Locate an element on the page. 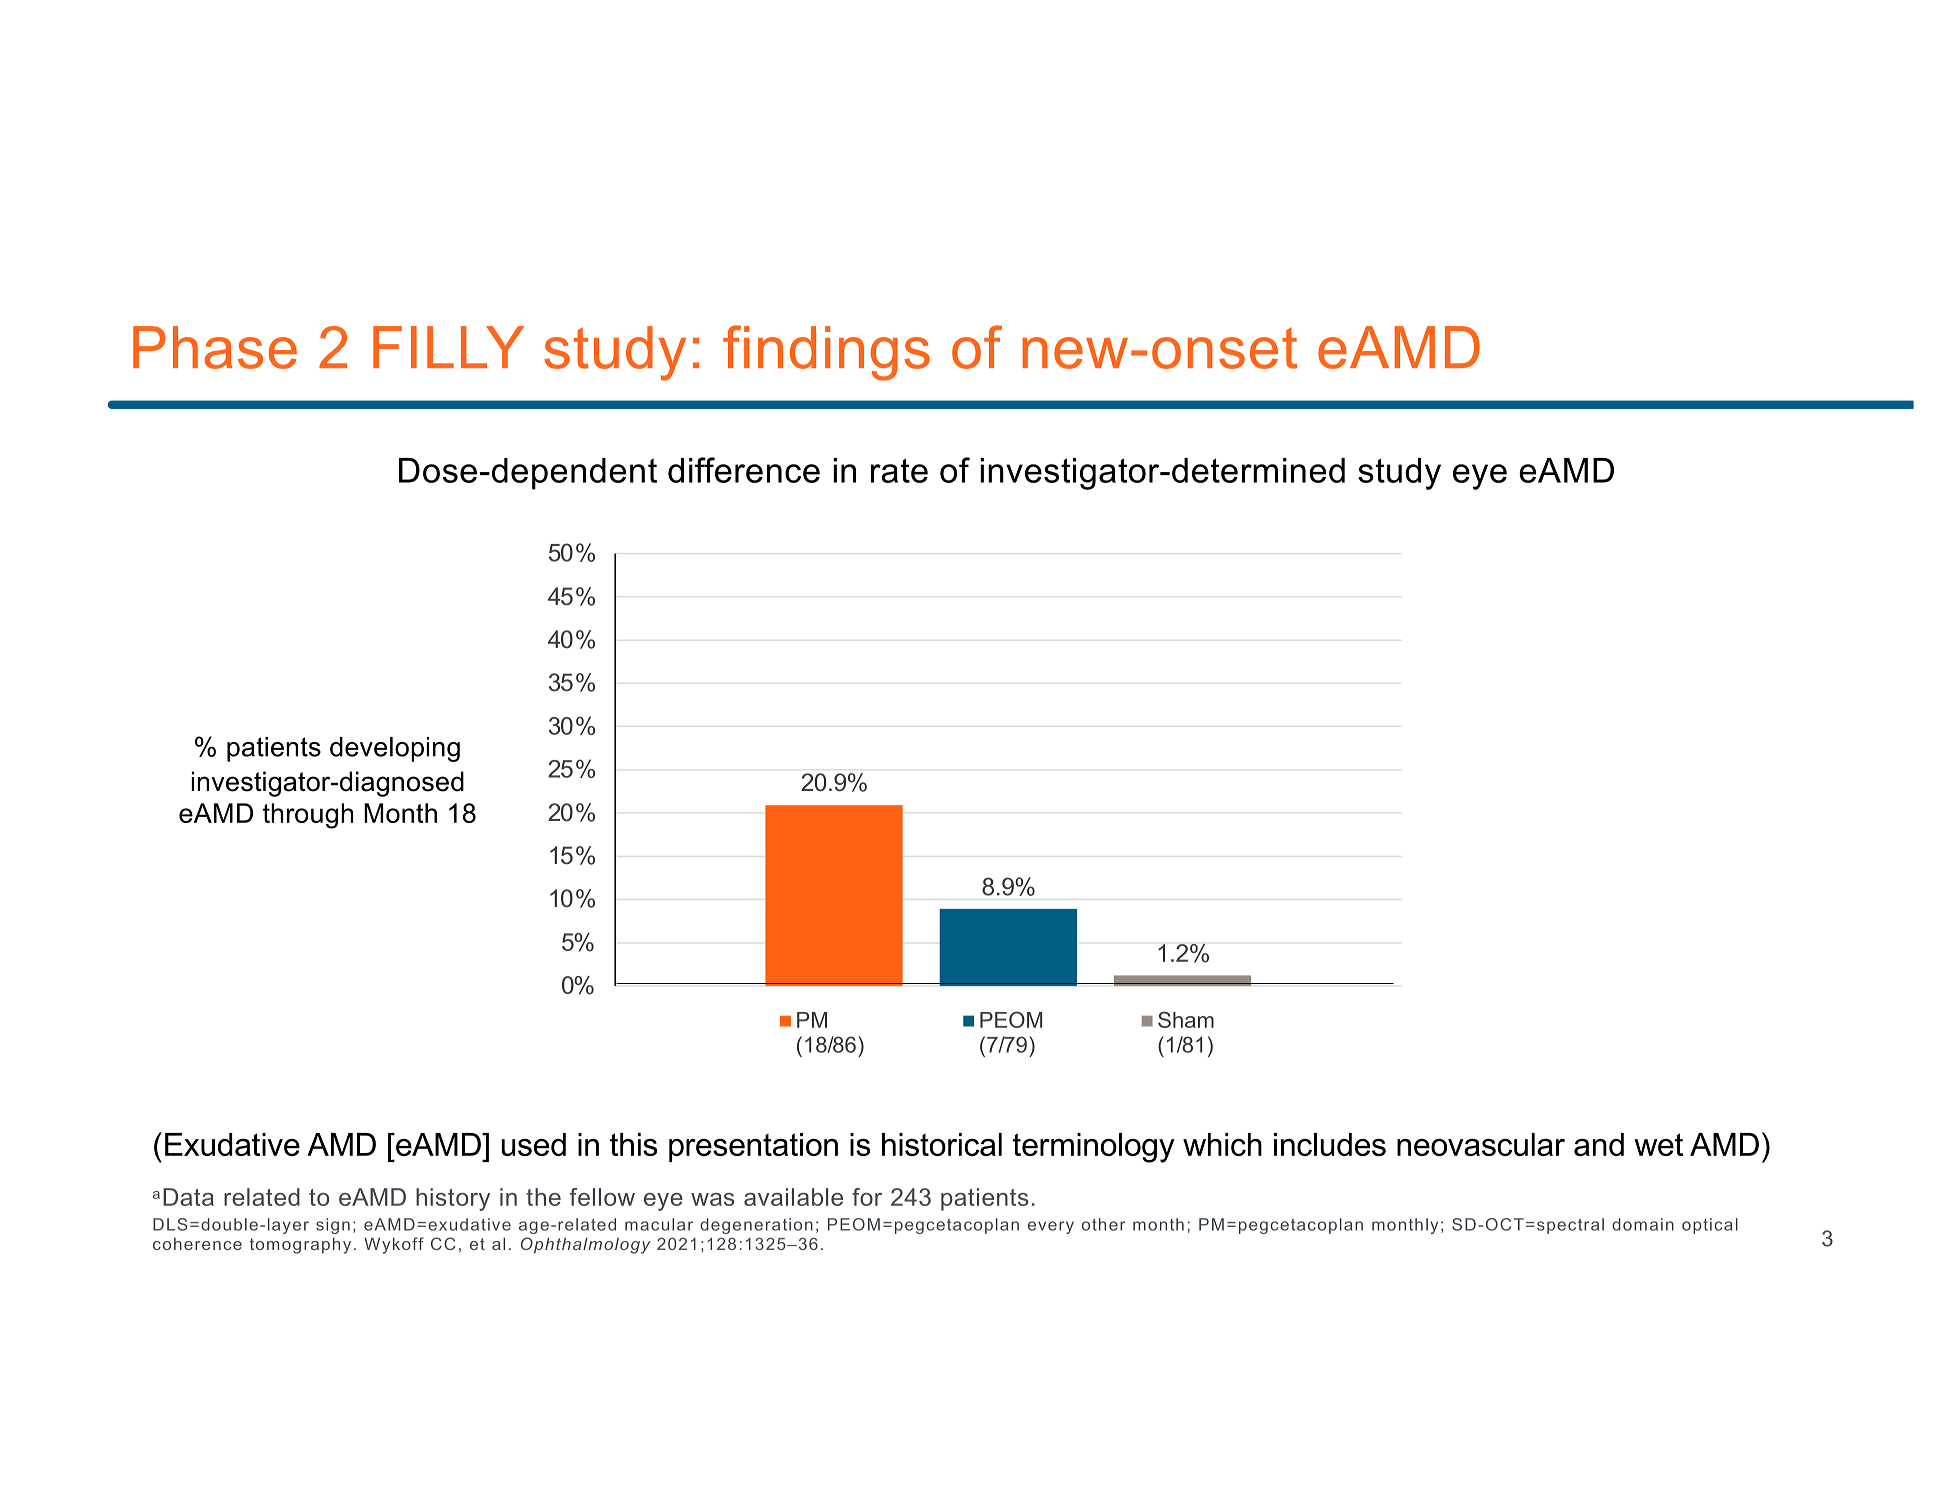 The height and width of the image is (1502, 1943). findings is located at coordinates (826, 353).
